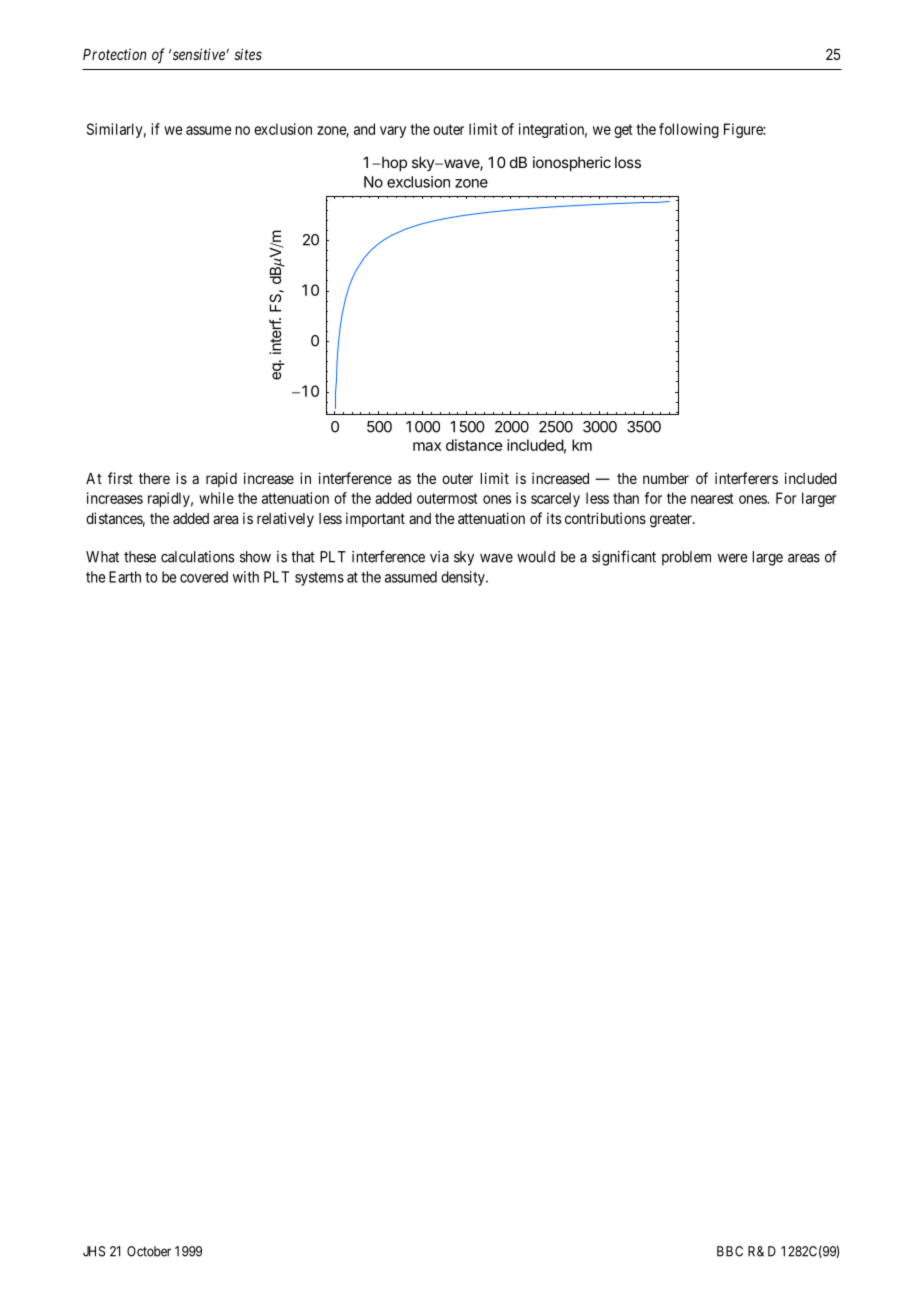 The height and width of the screenshot is (1308, 924). Describe the element at coordinates (204, 577) in the screenshot. I see `covered` at that location.
